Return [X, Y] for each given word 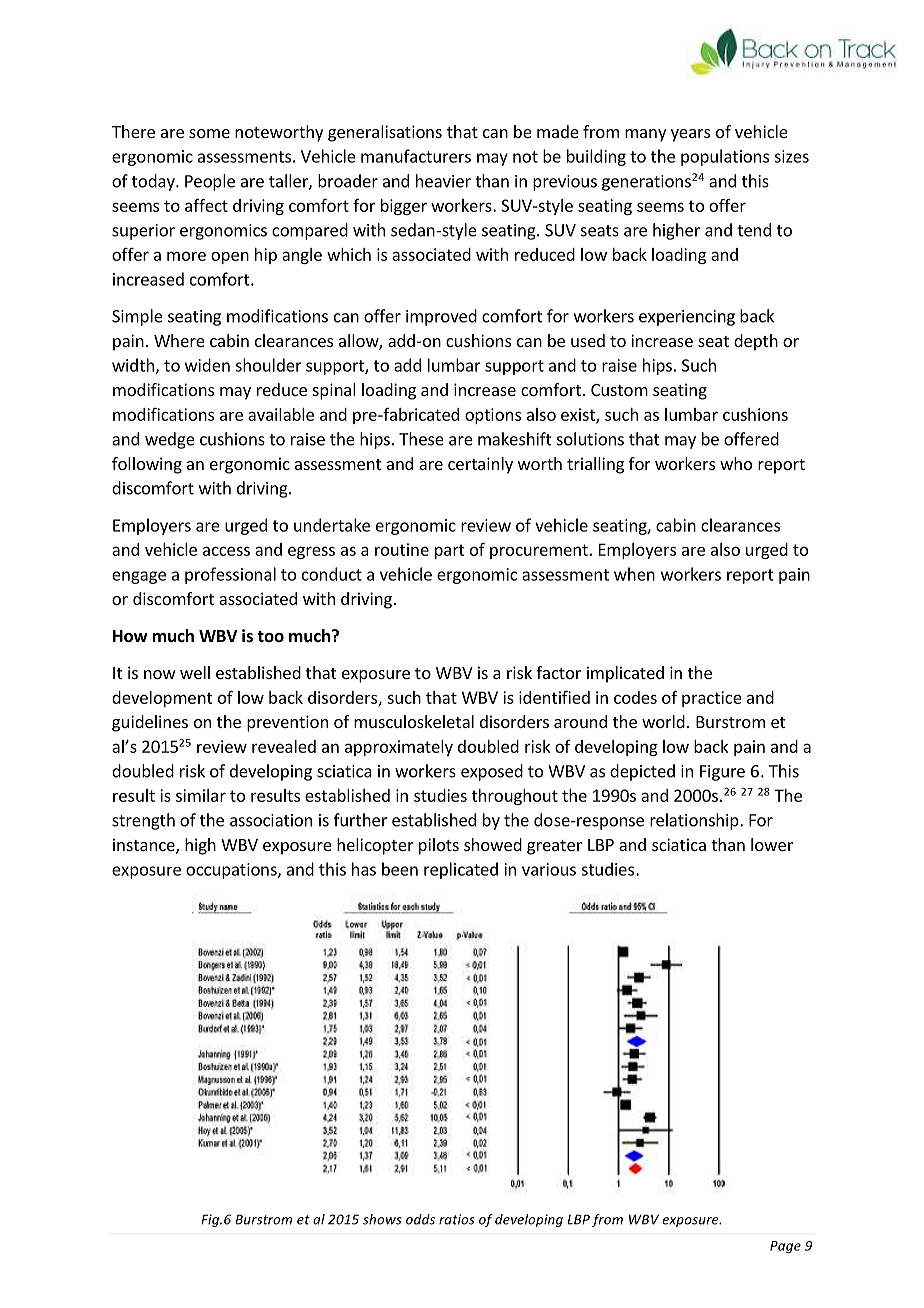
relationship [695, 821]
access [226, 551]
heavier [443, 181]
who [736, 463]
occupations [232, 871]
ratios [457, 1219]
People [210, 182]
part [450, 551]
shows [382, 1219]
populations [725, 157]
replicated [461, 870]
